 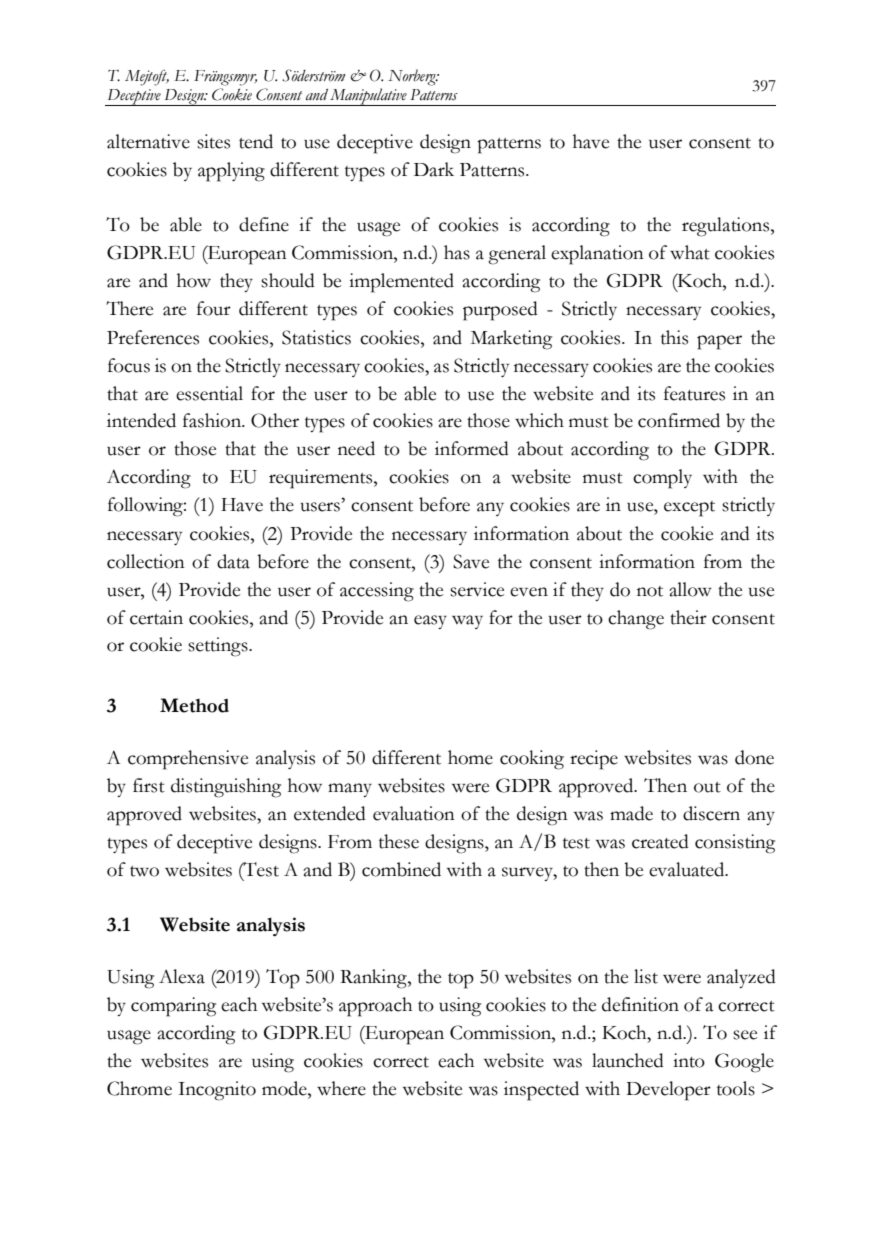 What do you see at coordinates (688, 617) in the screenshot?
I see `their` at bounding box center [688, 617].
